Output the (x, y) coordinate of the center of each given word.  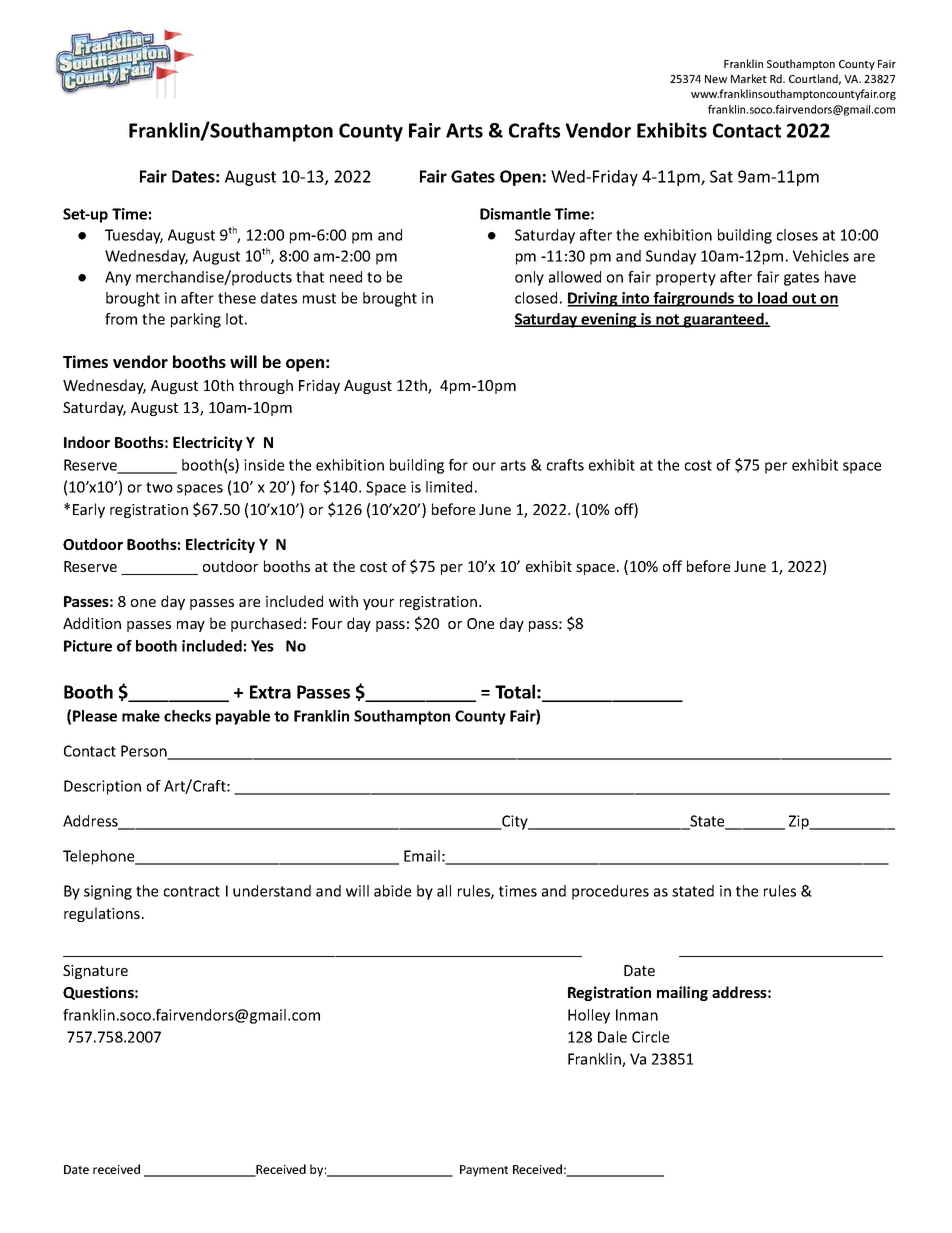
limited (449, 487)
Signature (95, 972)
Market (749, 78)
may (191, 626)
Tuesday (134, 236)
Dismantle (515, 214)
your (378, 604)
